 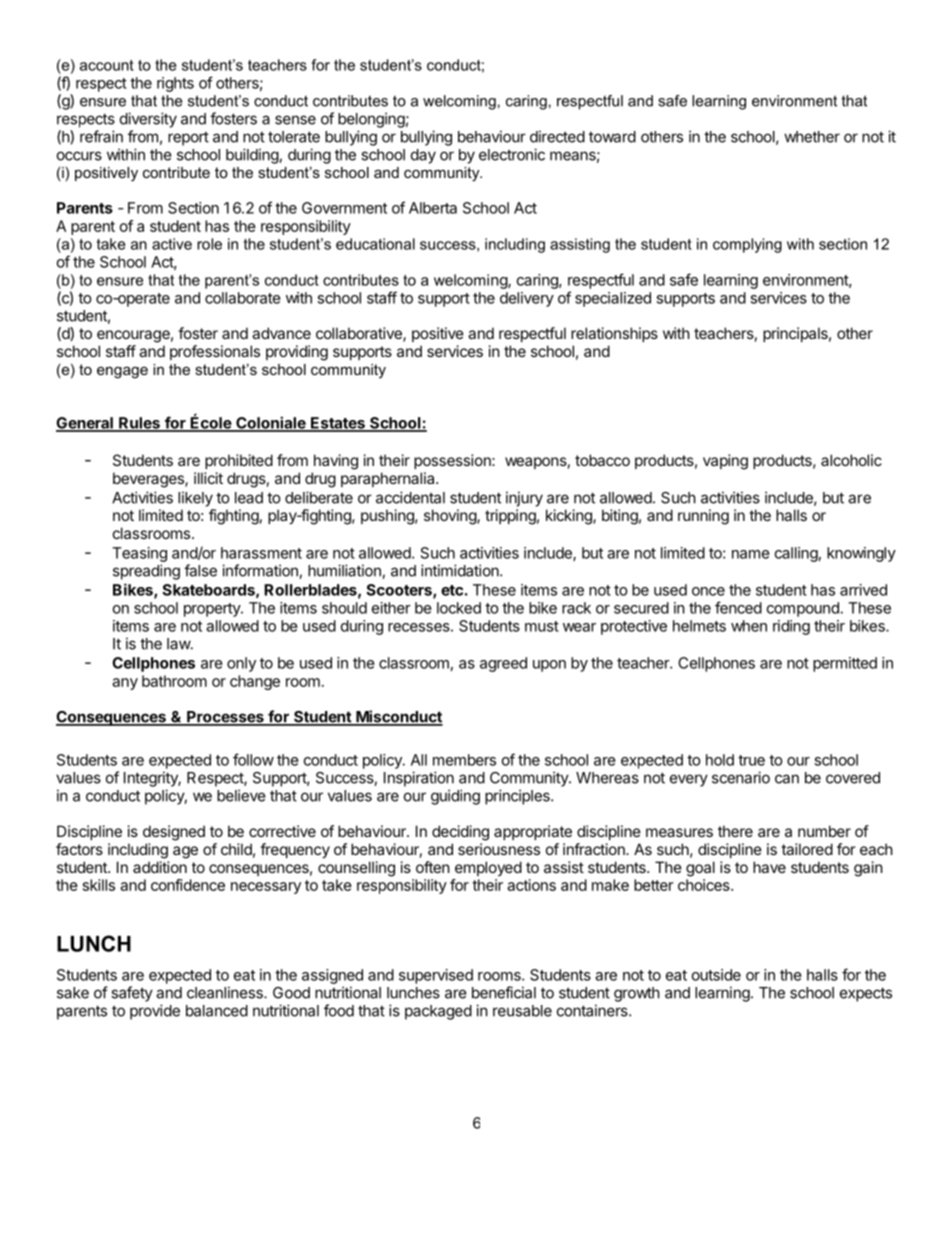 What do you see at coordinates (716, 975) in the screenshot?
I see `outside` at bounding box center [716, 975].
